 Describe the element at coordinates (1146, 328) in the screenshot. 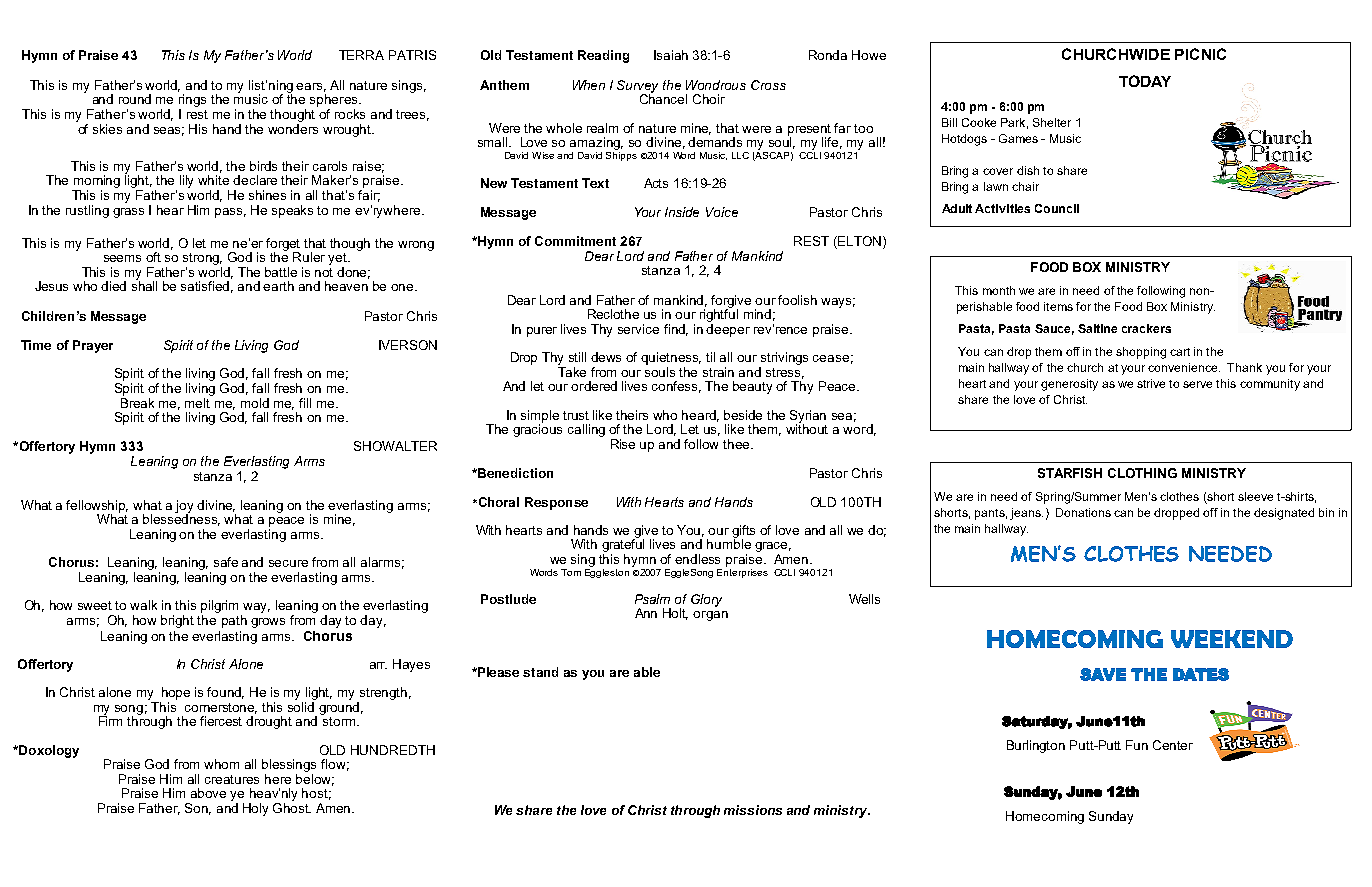

I see `crackers` at that location.
